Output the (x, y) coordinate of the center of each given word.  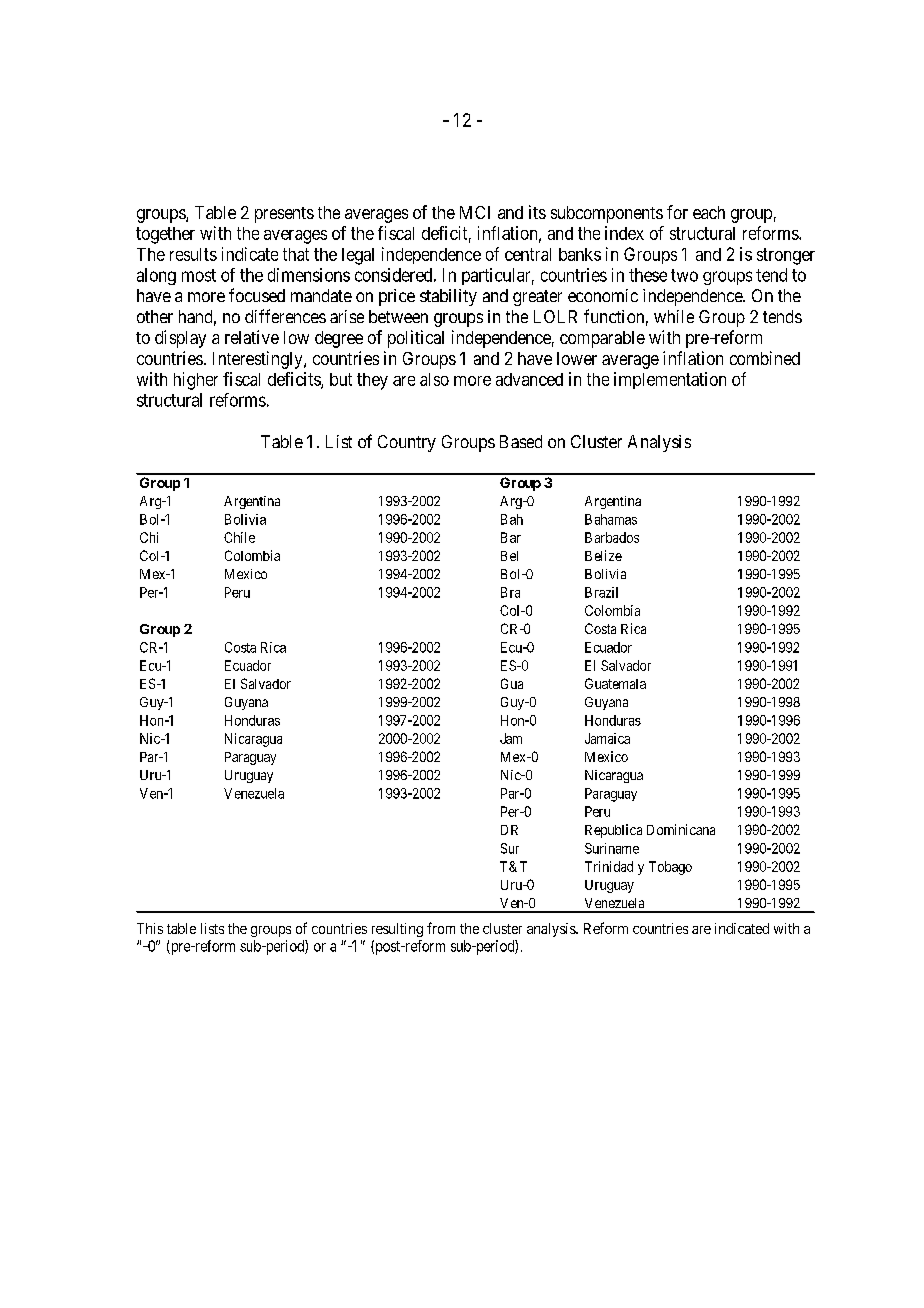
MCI (475, 212)
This (150, 928)
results (193, 254)
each (709, 212)
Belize (603, 555)
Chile (239, 537)
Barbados (612, 537)
